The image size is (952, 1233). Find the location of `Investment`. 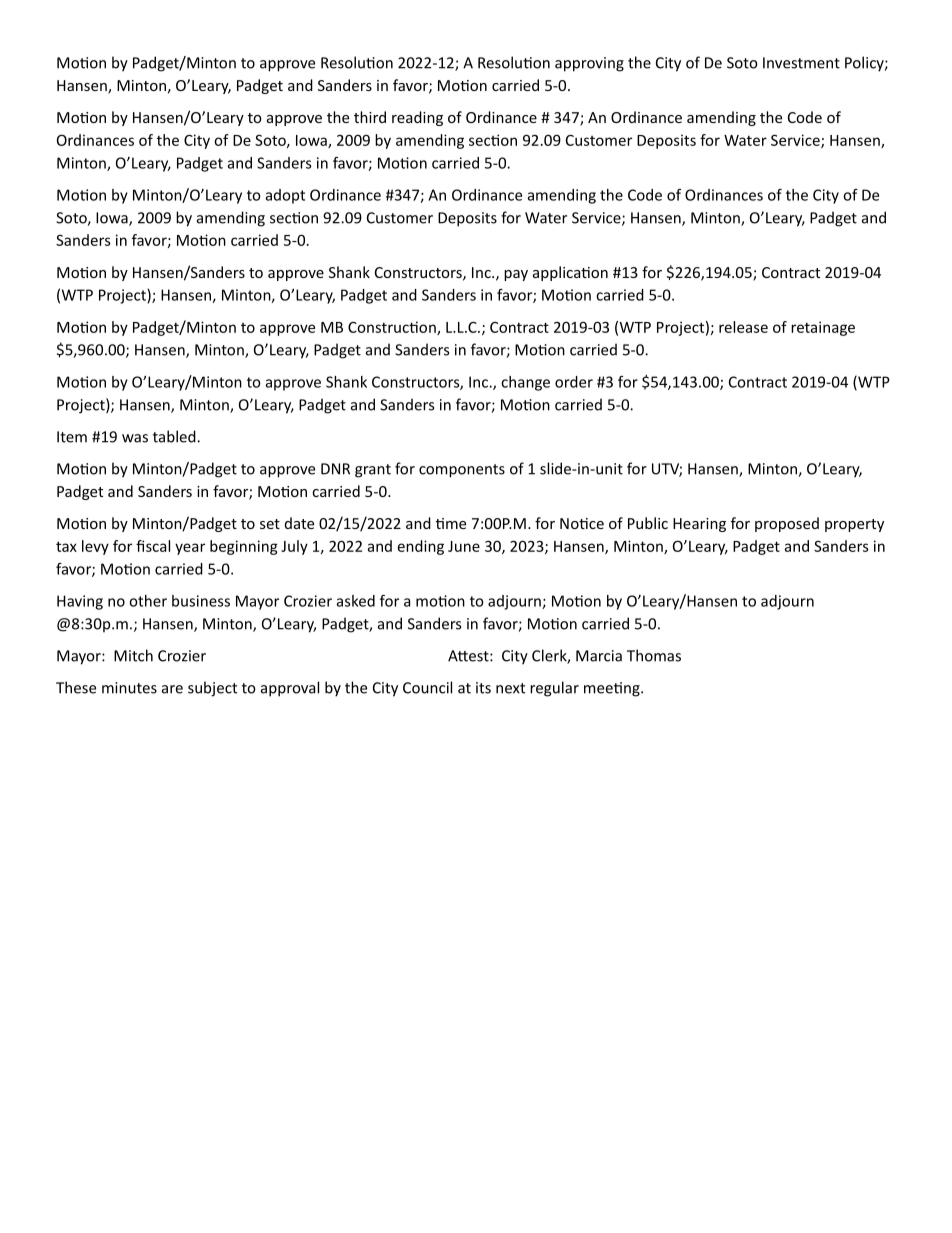

Investment is located at coordinates (801, 63).
